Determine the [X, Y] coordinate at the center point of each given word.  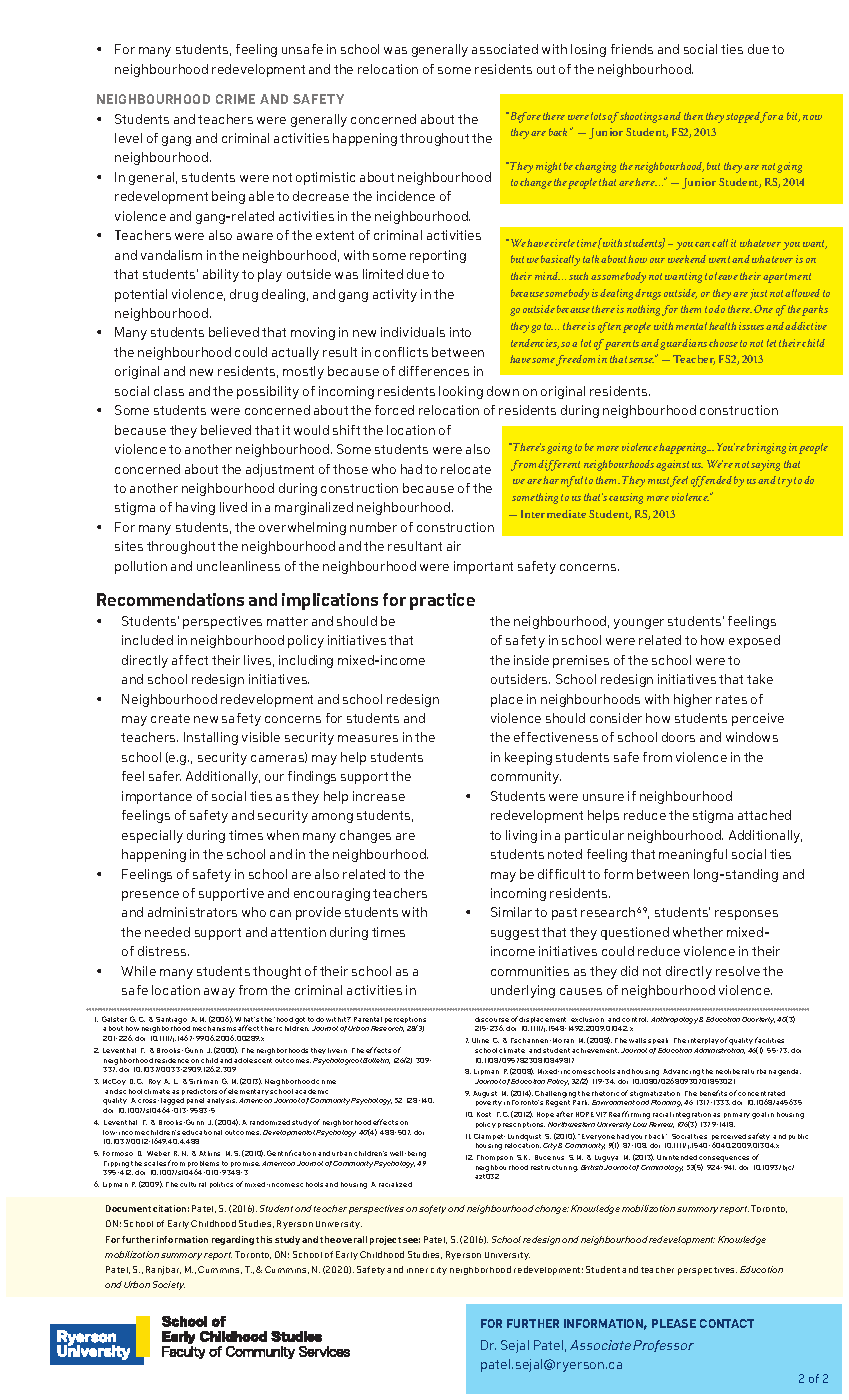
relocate [466, 469]
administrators [192, 912]
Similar [511, 912]
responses [746, 915]
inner [417, 1270]
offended [711, 481]
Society [169, 1285]
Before [524, 117]
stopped [743, 117]
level [128, 138]
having [195, 508]
